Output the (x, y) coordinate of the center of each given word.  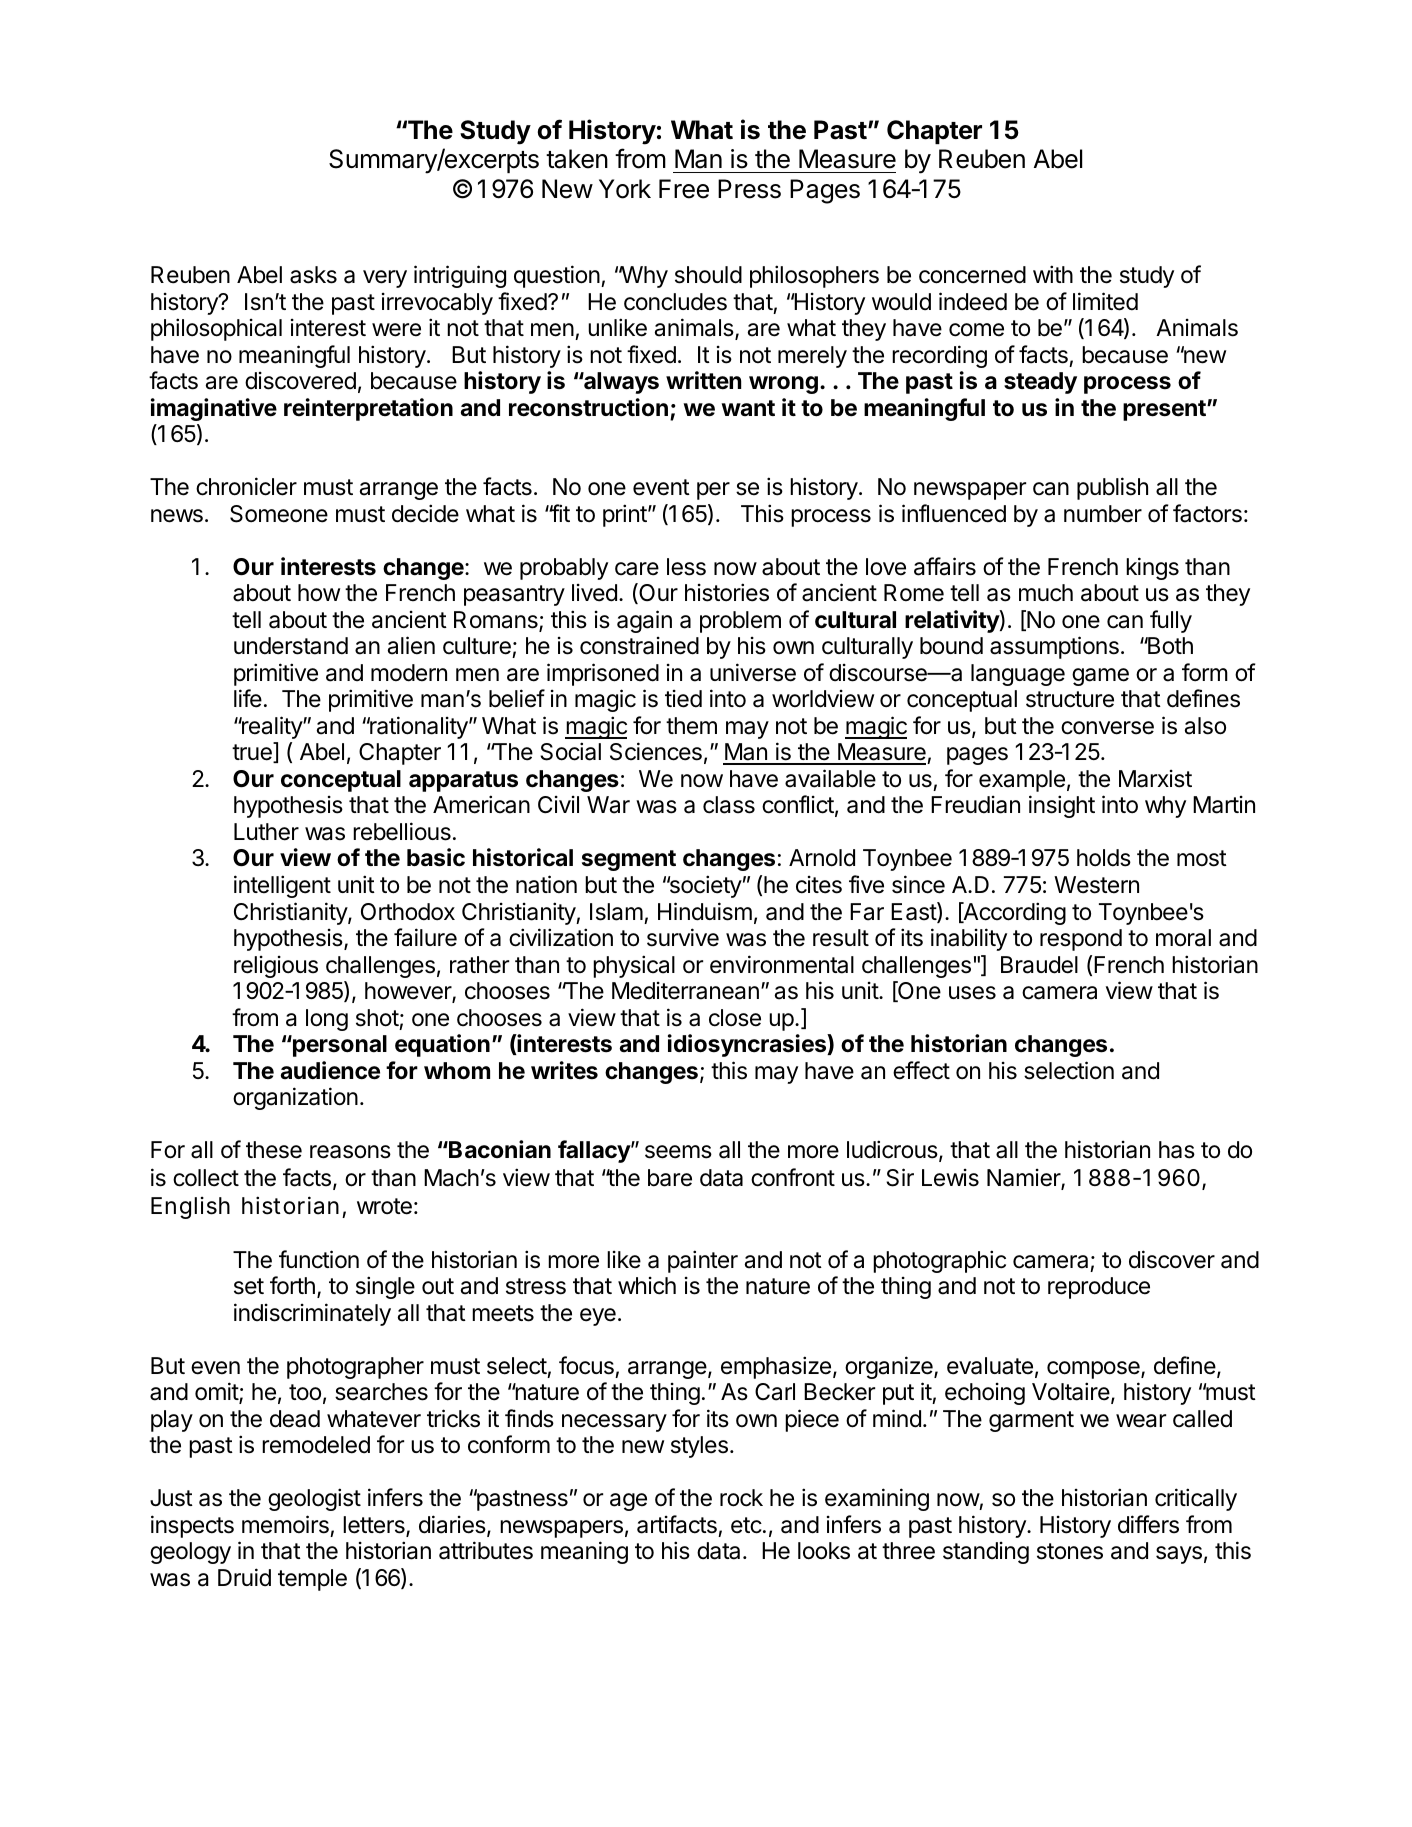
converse (1107, 728)
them (691, 726)
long (327, 1020)
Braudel (1039, 965)
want (748, 408)
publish (1112, 488)
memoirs (285, 1524)
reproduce (1099, 1288)
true (253, 753)
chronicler (246, 486)
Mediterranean (685, 991)
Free (684, 189)
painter (703, 1261)
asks (313, 275)
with (1053, 274)
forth (292, 1285)
